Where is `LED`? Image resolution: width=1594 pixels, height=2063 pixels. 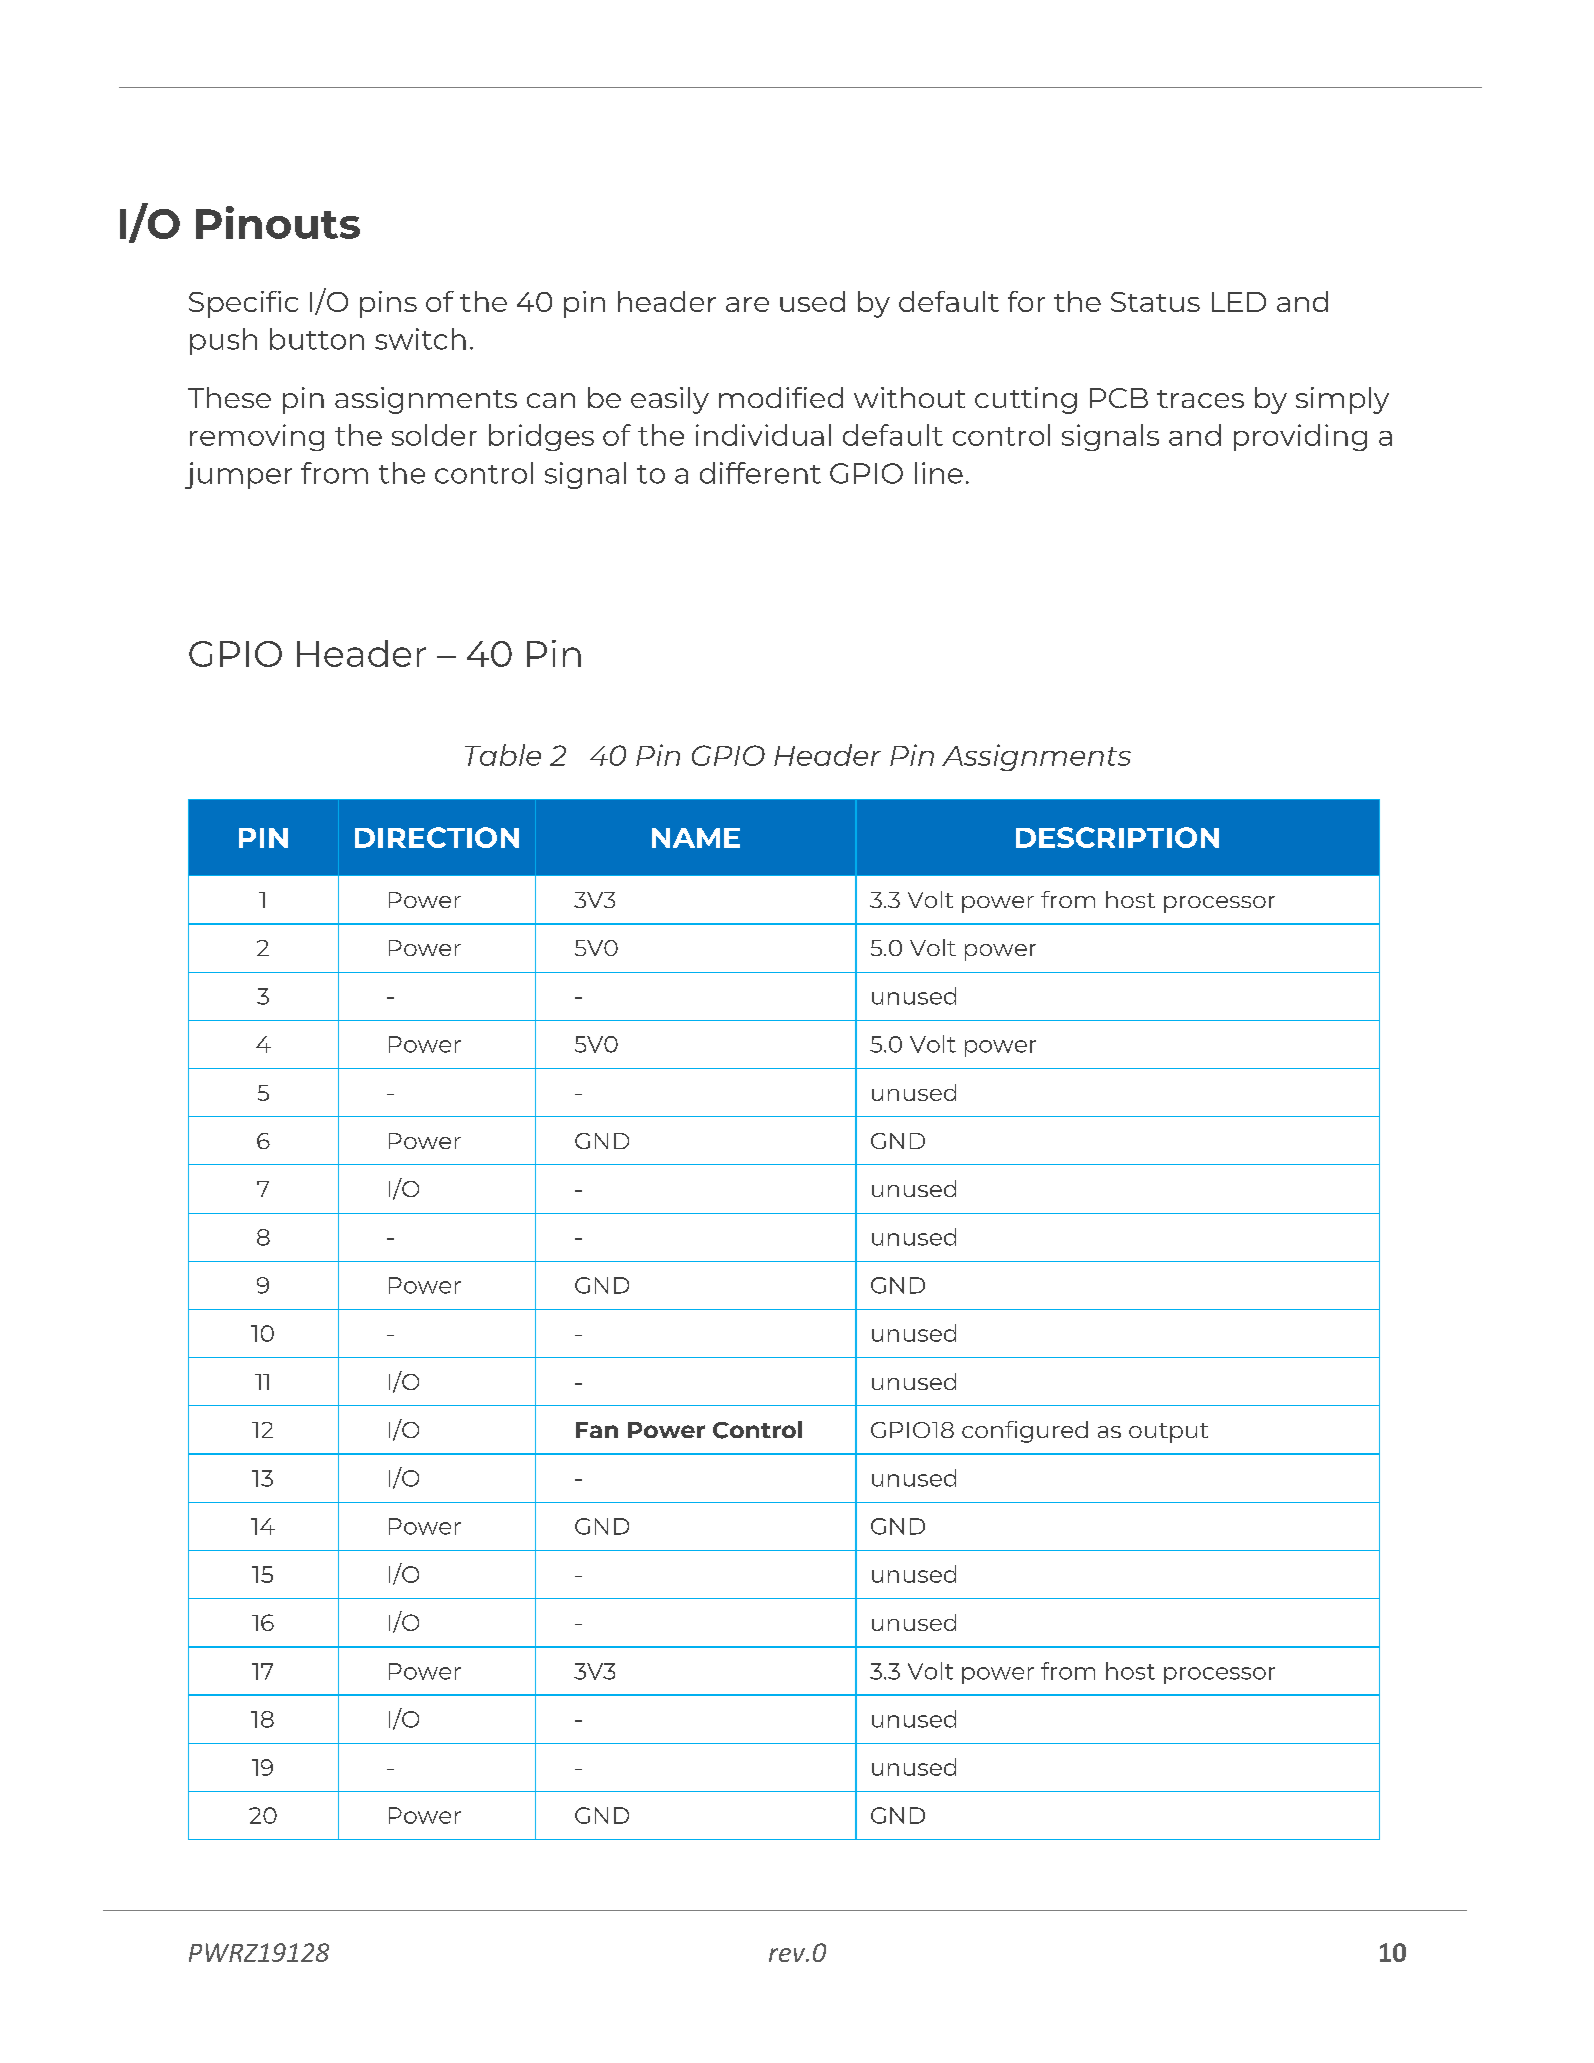
LED is located at coordinates (1239, 302).
